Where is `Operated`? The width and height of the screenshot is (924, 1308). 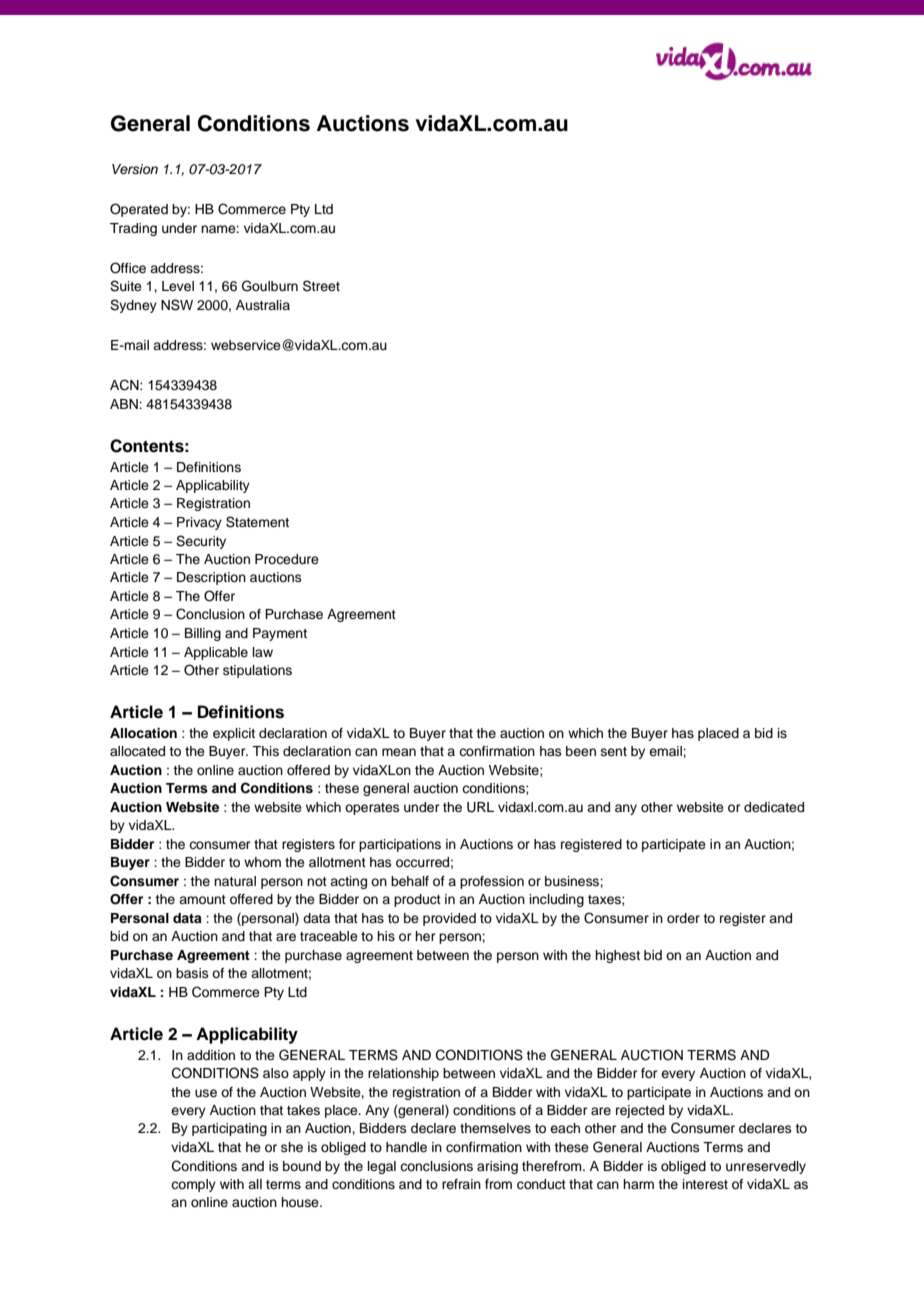
Operated is located at coordinates (139, 210).
